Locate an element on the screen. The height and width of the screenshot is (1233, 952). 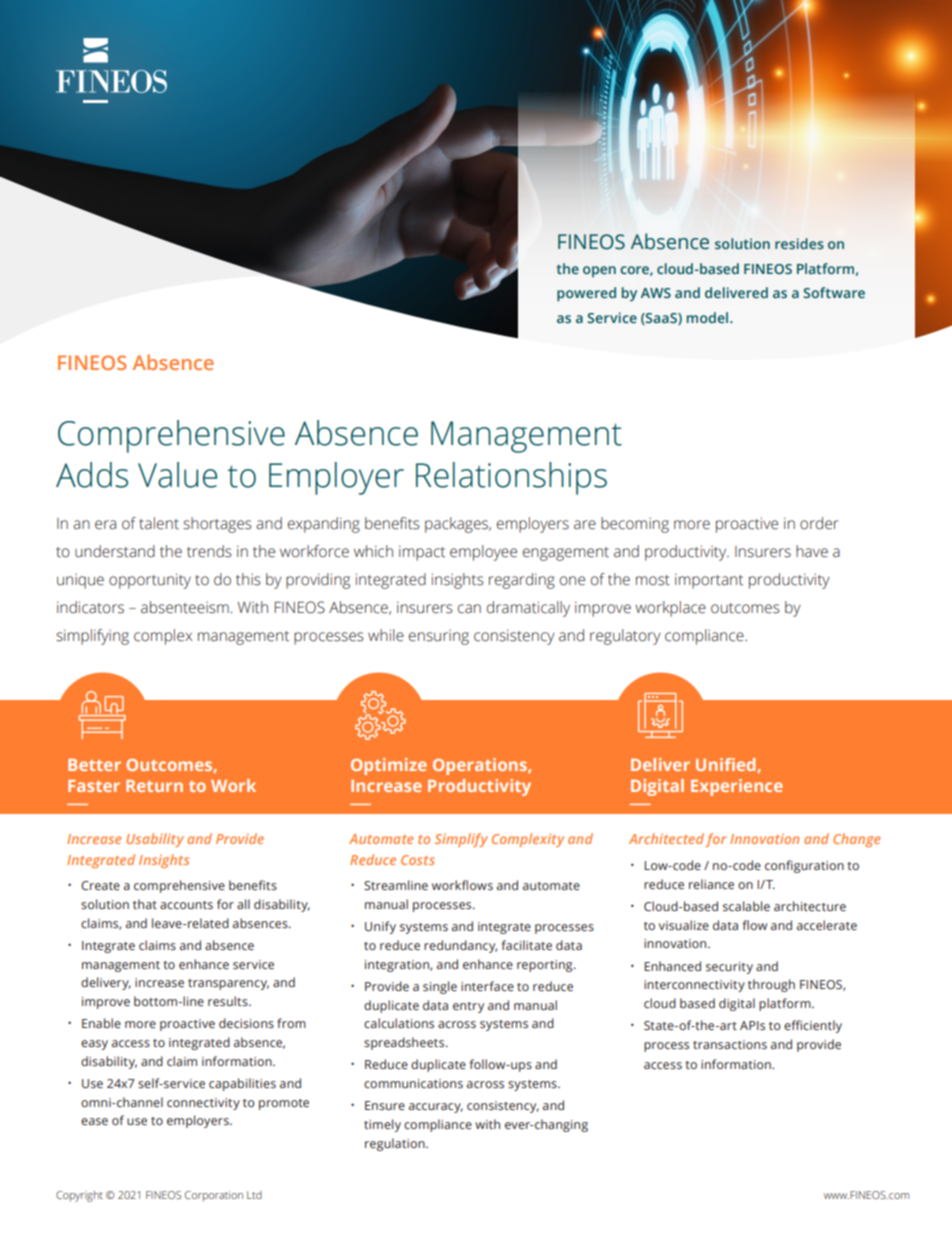
employee is located at coordinates (483, 553).
